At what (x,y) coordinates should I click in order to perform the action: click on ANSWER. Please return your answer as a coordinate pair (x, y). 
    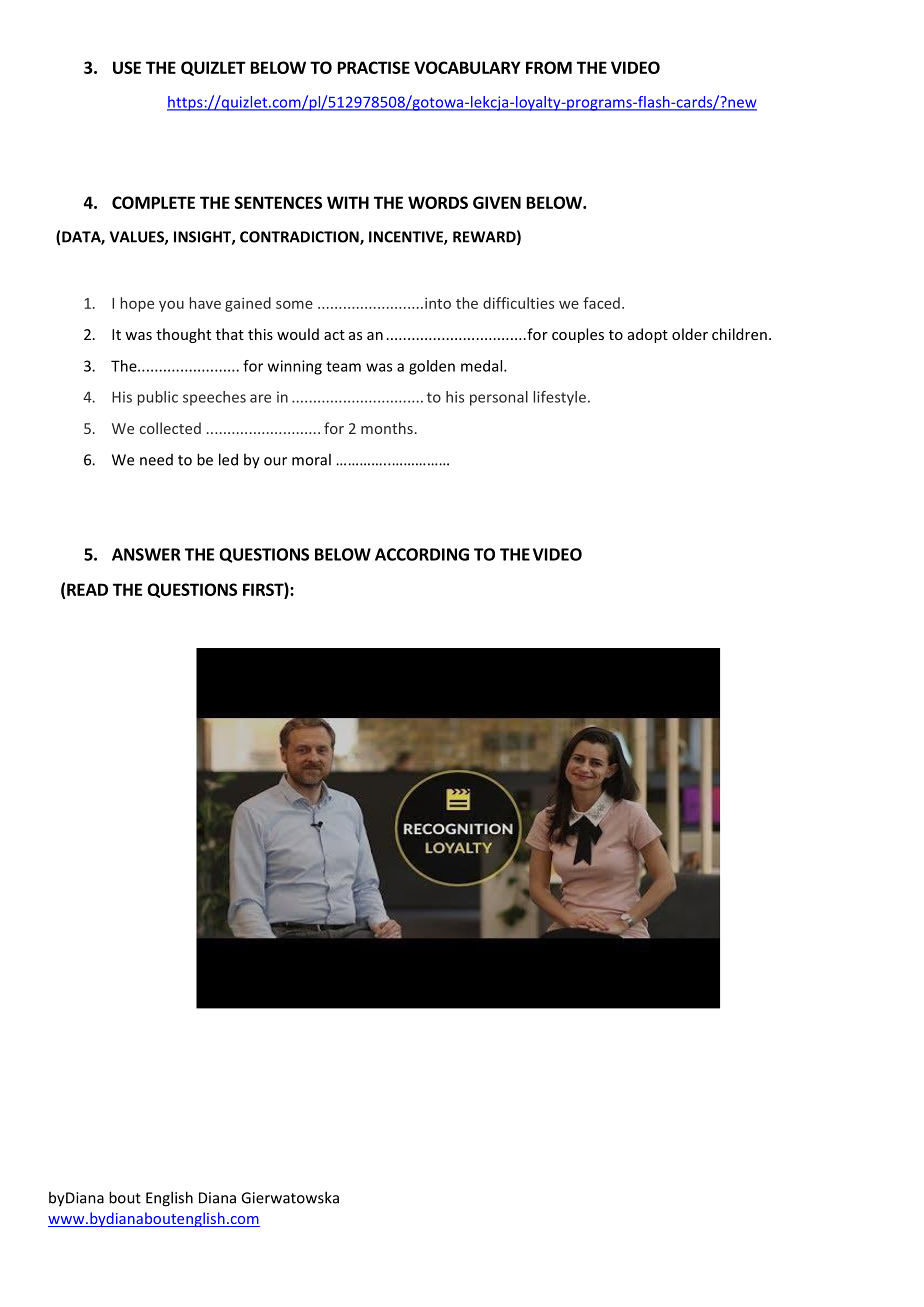
    Looking at the image, I should click on (146, 554).
